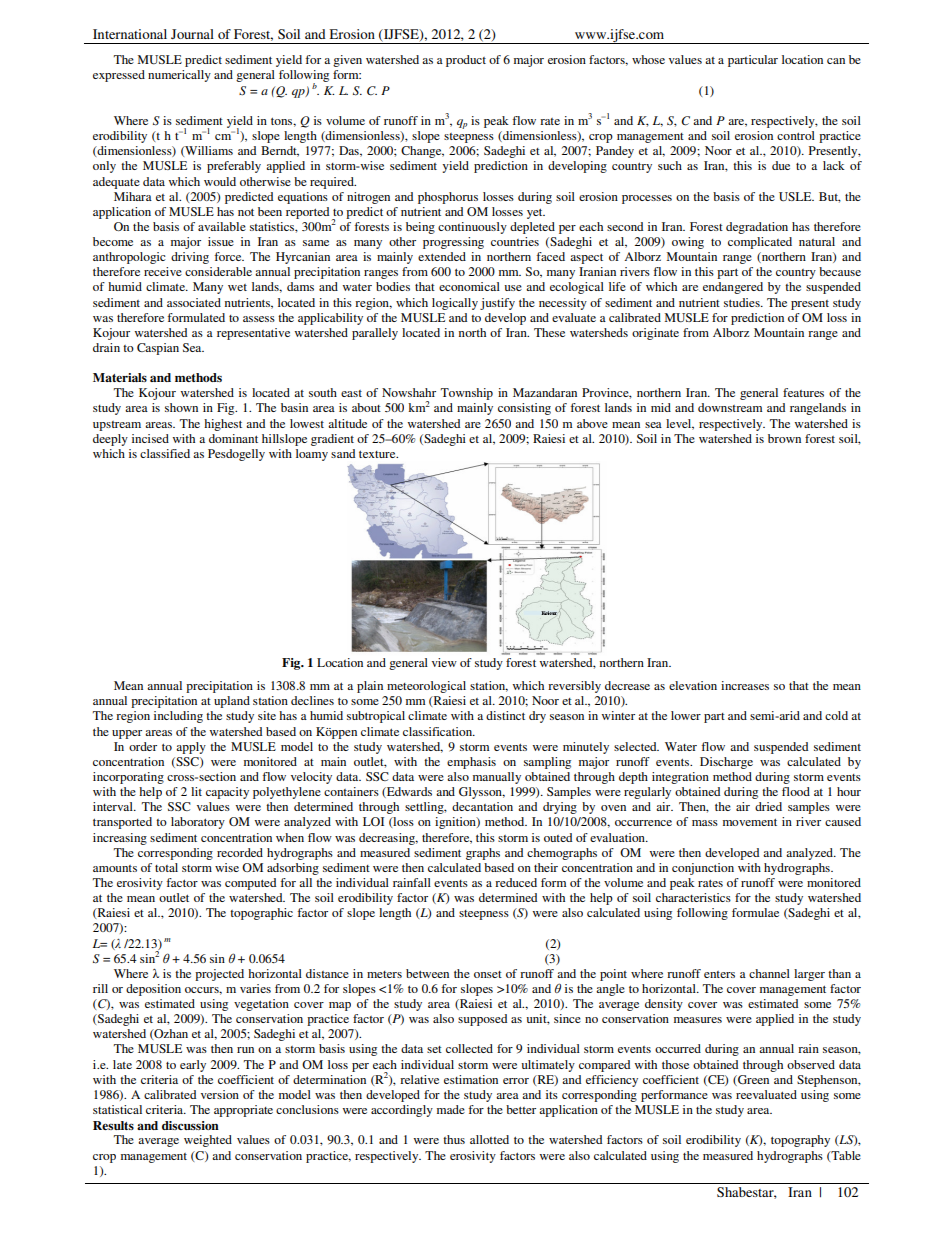 This image has width=952, height=1233. What do you see at coordinates (451, 1109) in the image?
I see `made` at bounding box center [451, 1109].
